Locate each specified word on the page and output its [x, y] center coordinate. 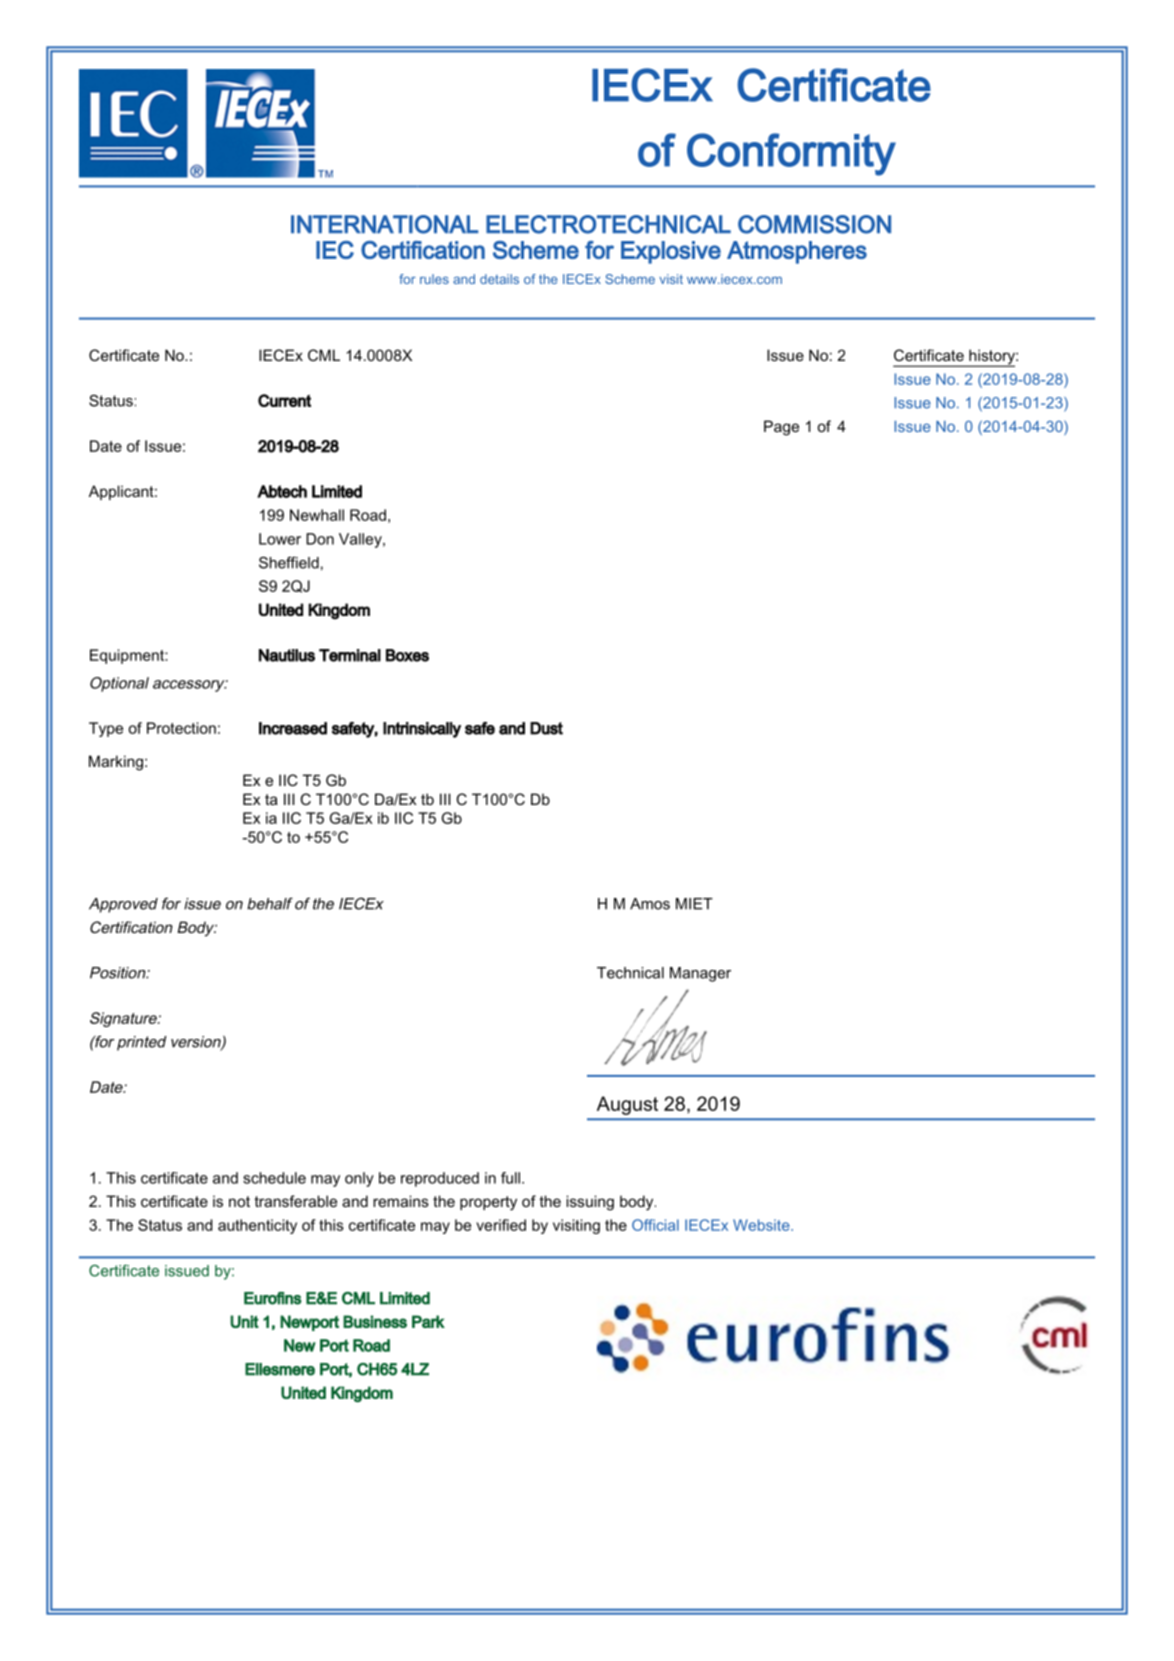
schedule [274, 1178]
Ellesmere [280, 1369]
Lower [280, 539]
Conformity [791, 154]
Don [320, 539]
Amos [650, 904]
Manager [700, 974]
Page [781, 428]
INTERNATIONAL [384, 224]
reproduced [440, 1179]
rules [434, 279]
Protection [181, 728]
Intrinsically [422, 730]
